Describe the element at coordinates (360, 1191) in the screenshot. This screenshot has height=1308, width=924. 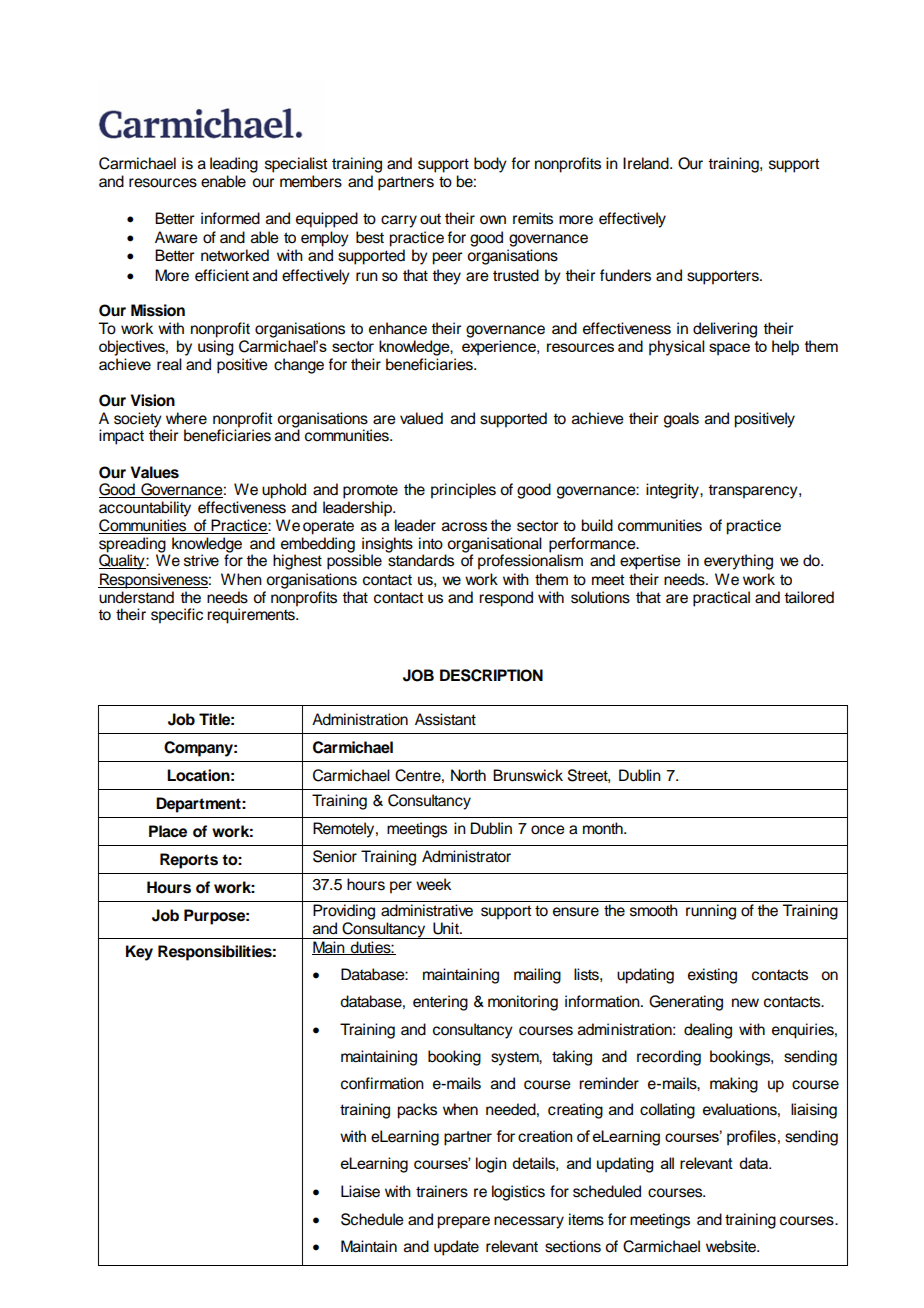
I see `Liaise` at that location.
